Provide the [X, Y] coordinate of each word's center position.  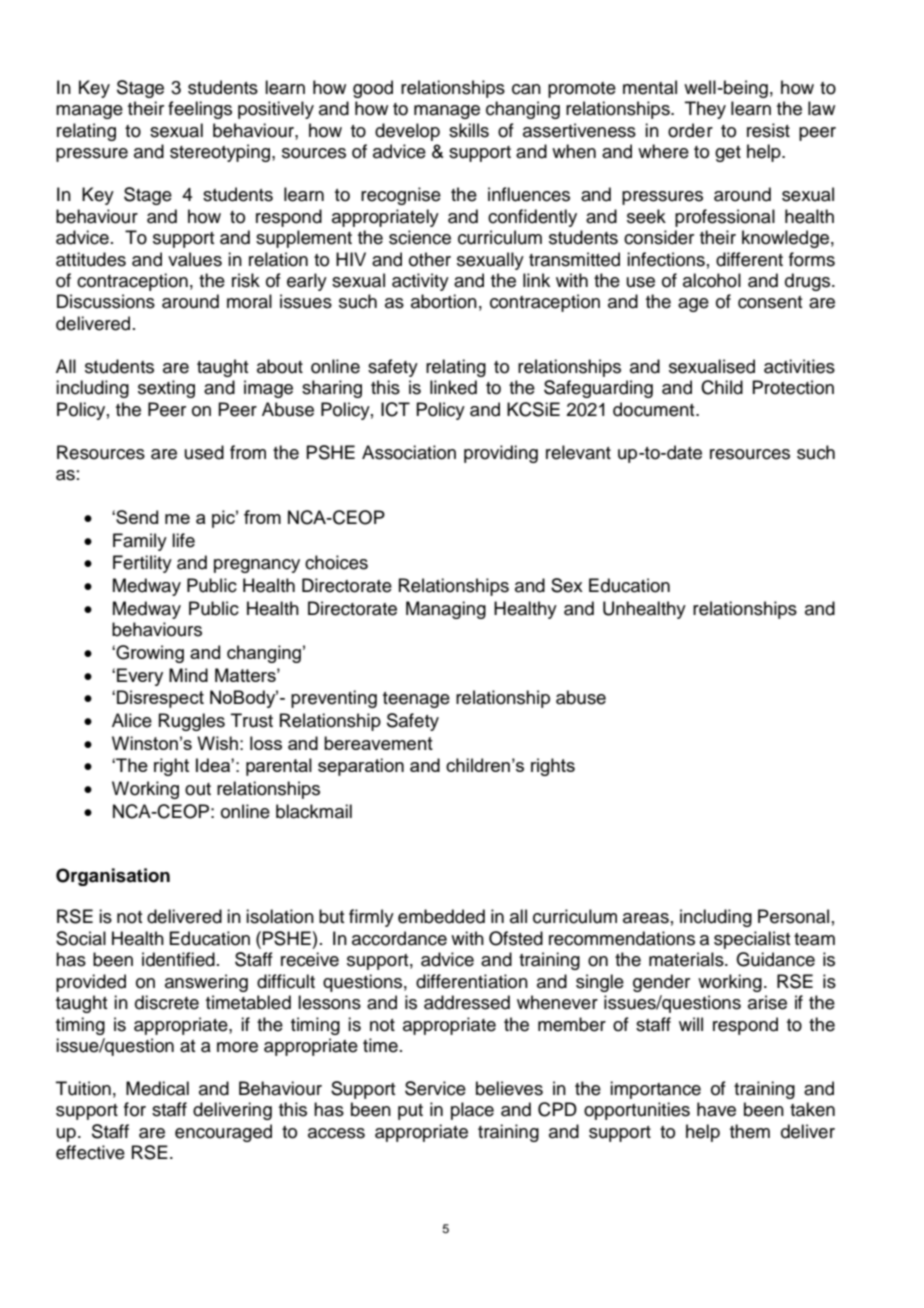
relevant [578, 452]
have [716, 1109]
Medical [157, 1088]
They [705, 110]
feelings [200, 110]
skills [469, 130]
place [472, 1111]
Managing [446, 610]
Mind [188, 675]
